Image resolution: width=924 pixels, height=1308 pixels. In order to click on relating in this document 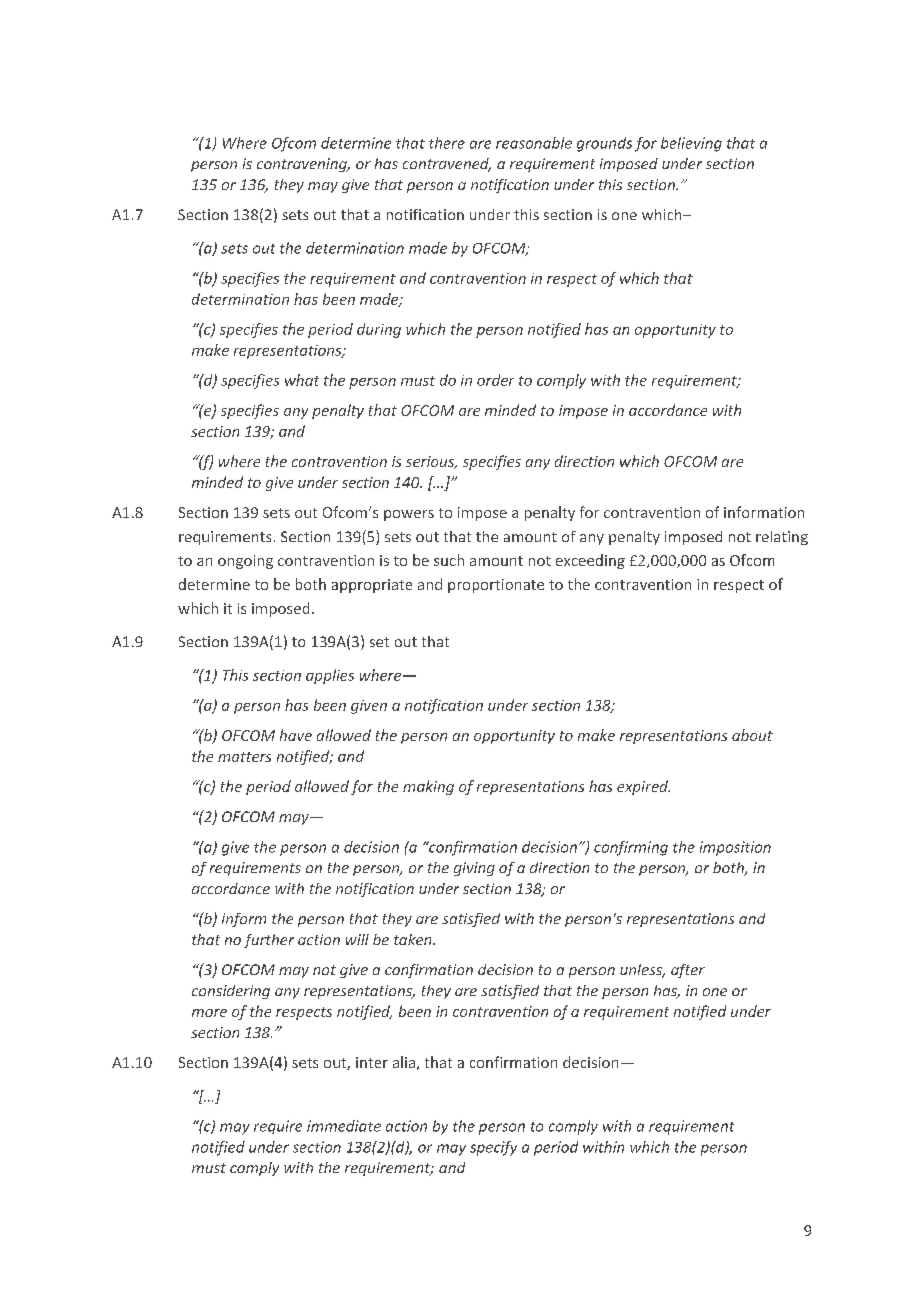, I will do `click(782, 538)`.
